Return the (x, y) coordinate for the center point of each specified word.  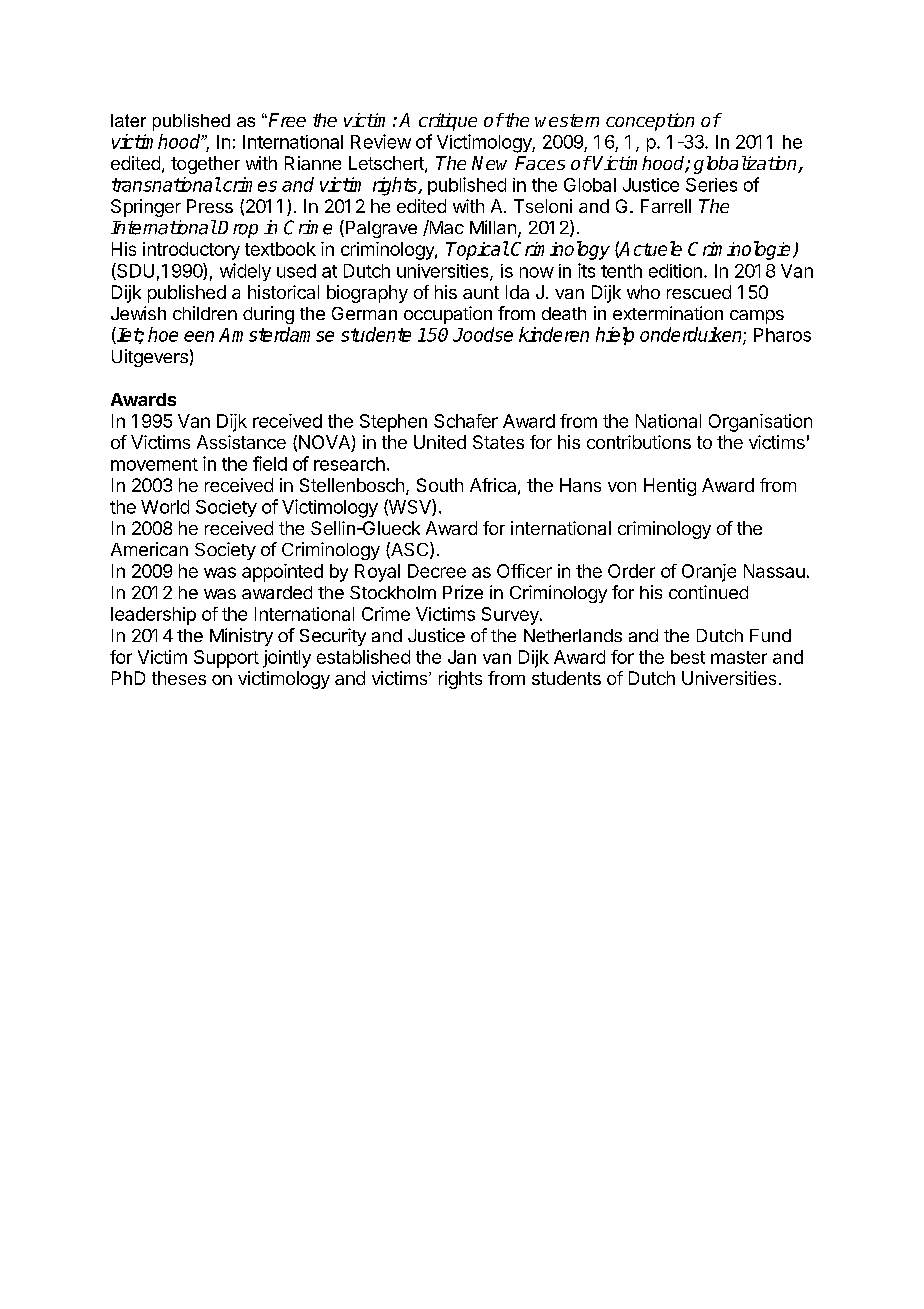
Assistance (241, 442)
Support (226, 659)
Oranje (709, 573)
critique (448, 122)
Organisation (760, 423)
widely (245, 272)
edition (675, 271)
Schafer (466, 421)
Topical (477, 250)
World (165, 507)
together (205, 165)
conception (650, 122)
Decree (437, 571)
